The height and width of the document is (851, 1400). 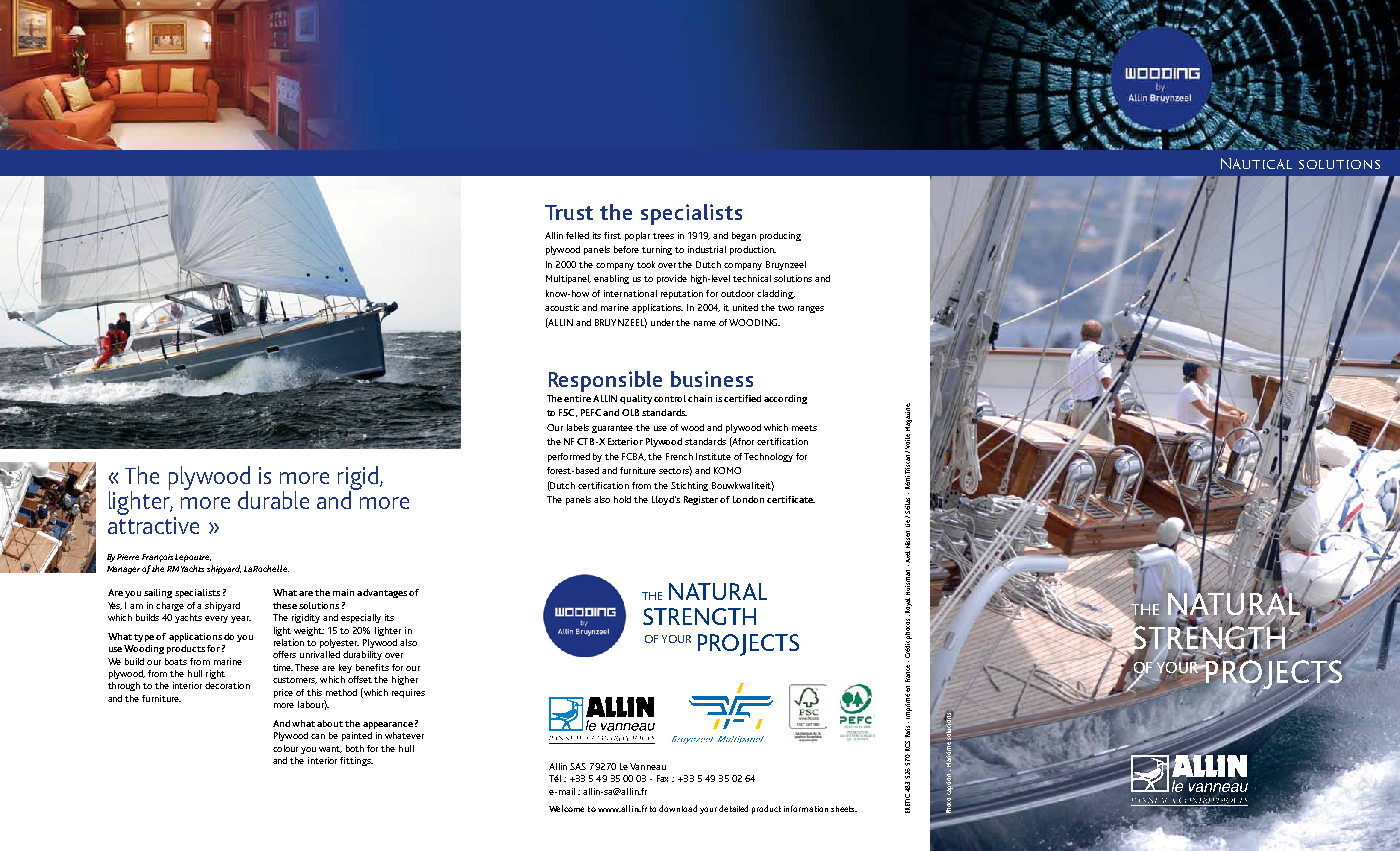 What do you see at coordinates (702, 500) in the document?
I see `Register` at bounding box center [702, 500].
